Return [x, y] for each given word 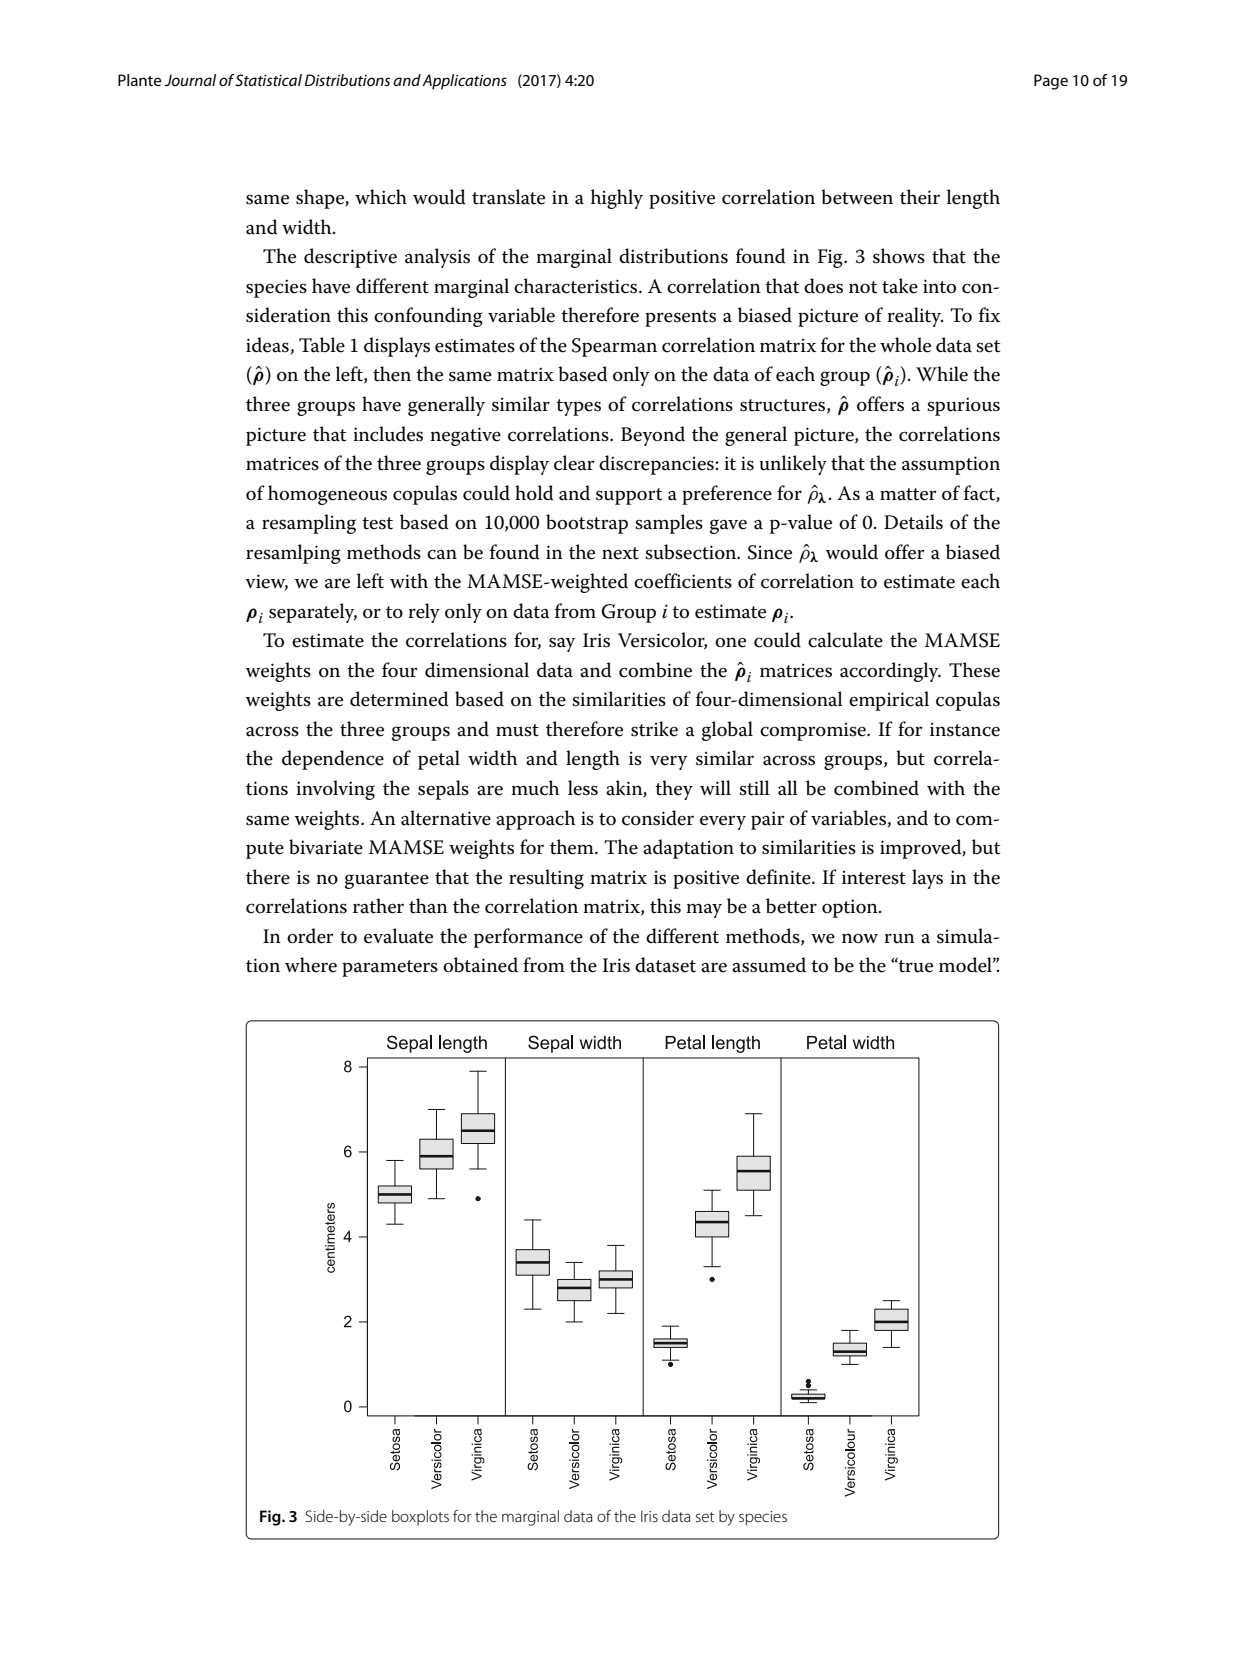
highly [617, 199]
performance [528, 938]
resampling [309, 524]
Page [1051, 82]
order [310, 936]
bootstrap [587, 524]
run [899, 938]
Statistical [268, 80]
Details [913, 522]
